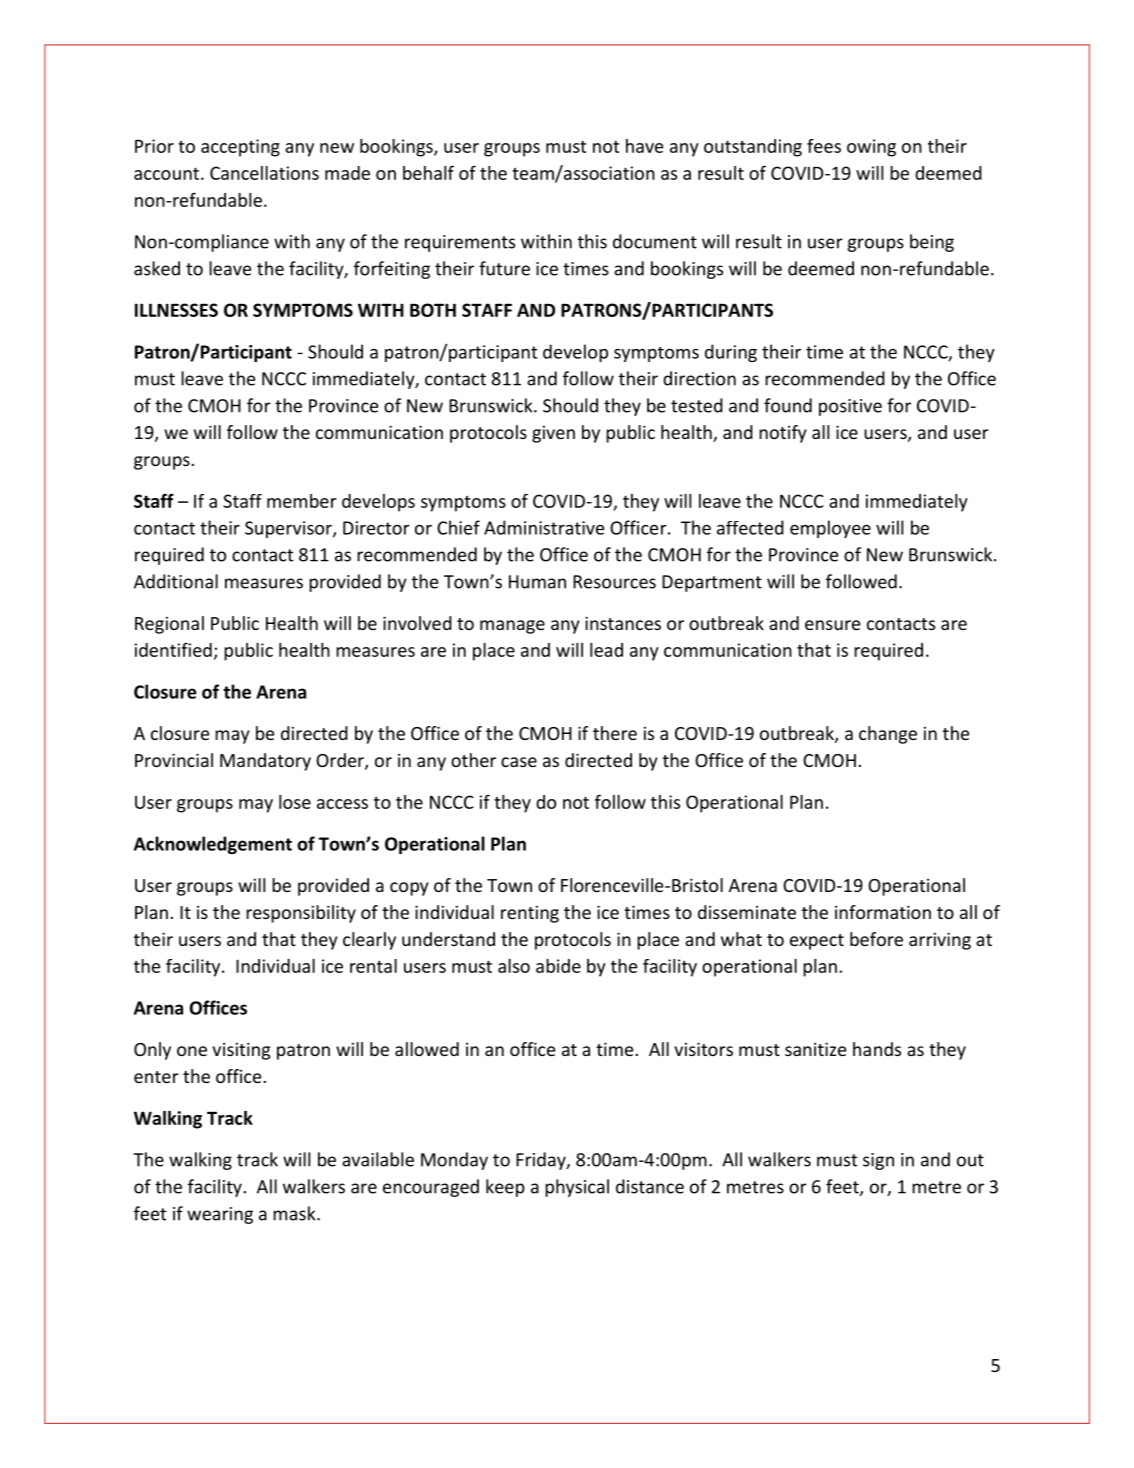 This screenshot has height=1468, width=1134. I want to click on wearing, so click(220, 1215).
